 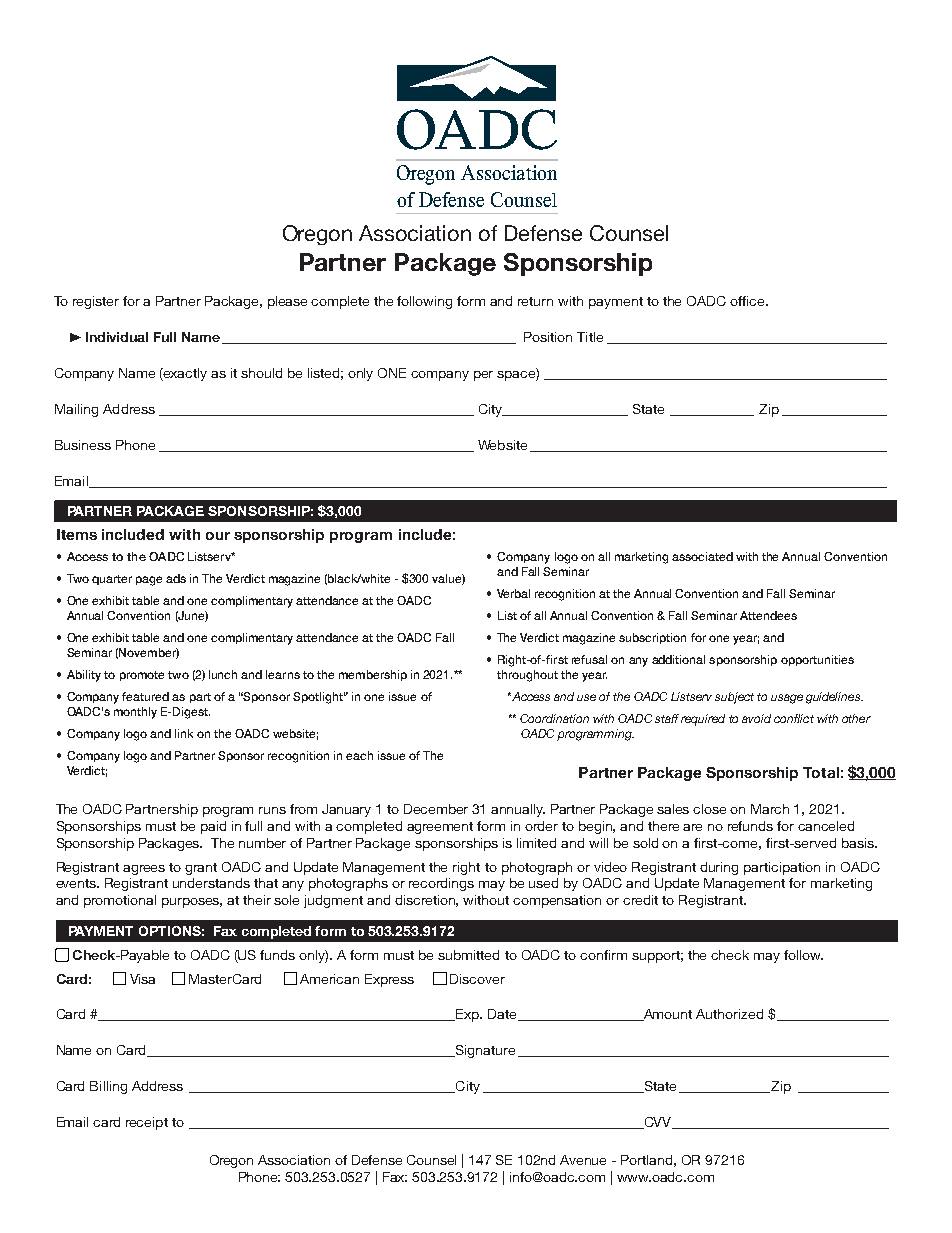 I want to click on Avenue, so click(x=583, y=1160).
